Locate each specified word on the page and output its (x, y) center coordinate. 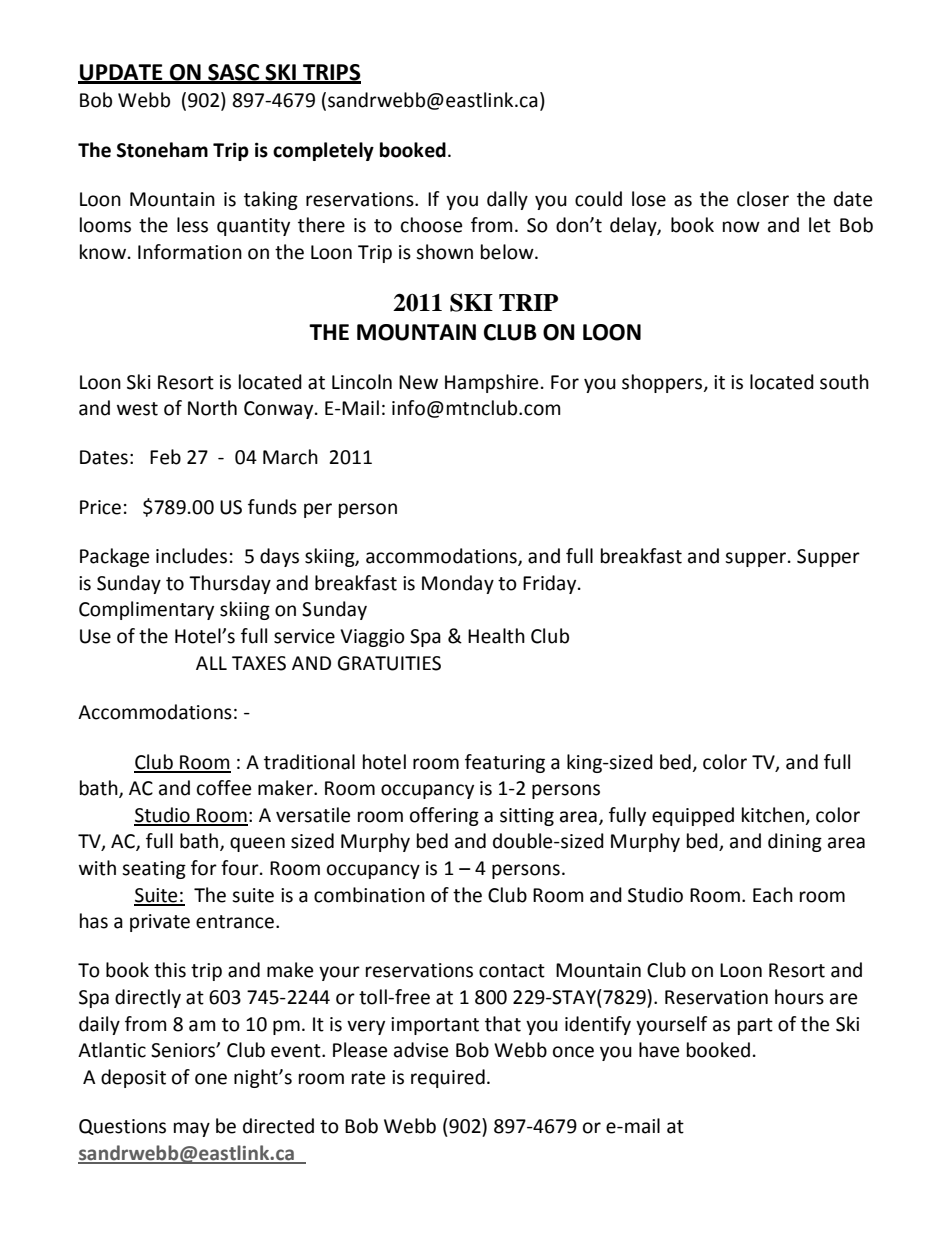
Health (496, 636)
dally (507, 200)
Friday (551, 584)
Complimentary (146, 610)
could (598, 199)
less (192, 225)
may (192, 1129)
